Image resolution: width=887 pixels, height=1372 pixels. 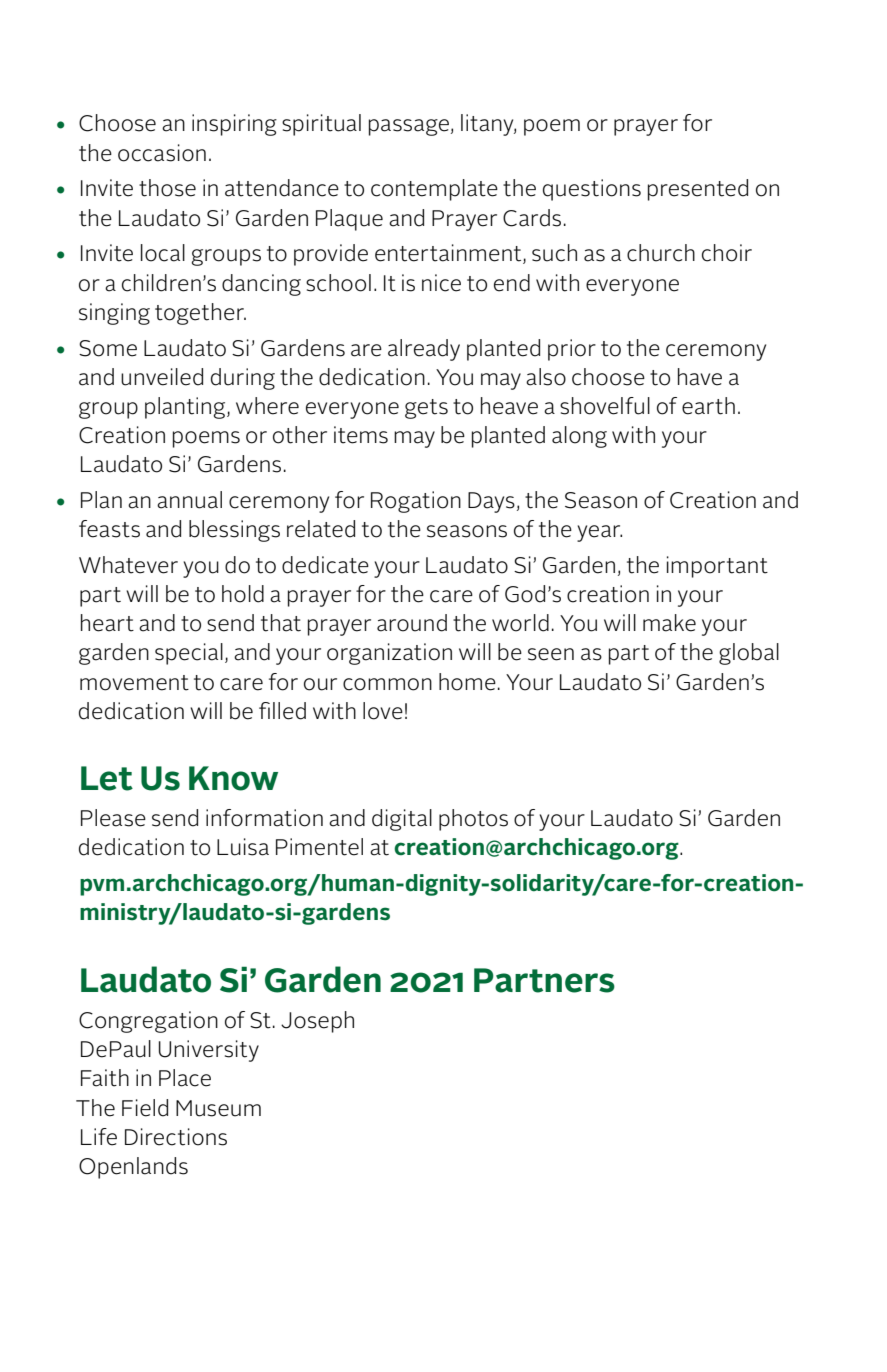 What do you see at coordinates (434, 190) in the document?
I see `contemplate` at bounding box center [434, 190].
